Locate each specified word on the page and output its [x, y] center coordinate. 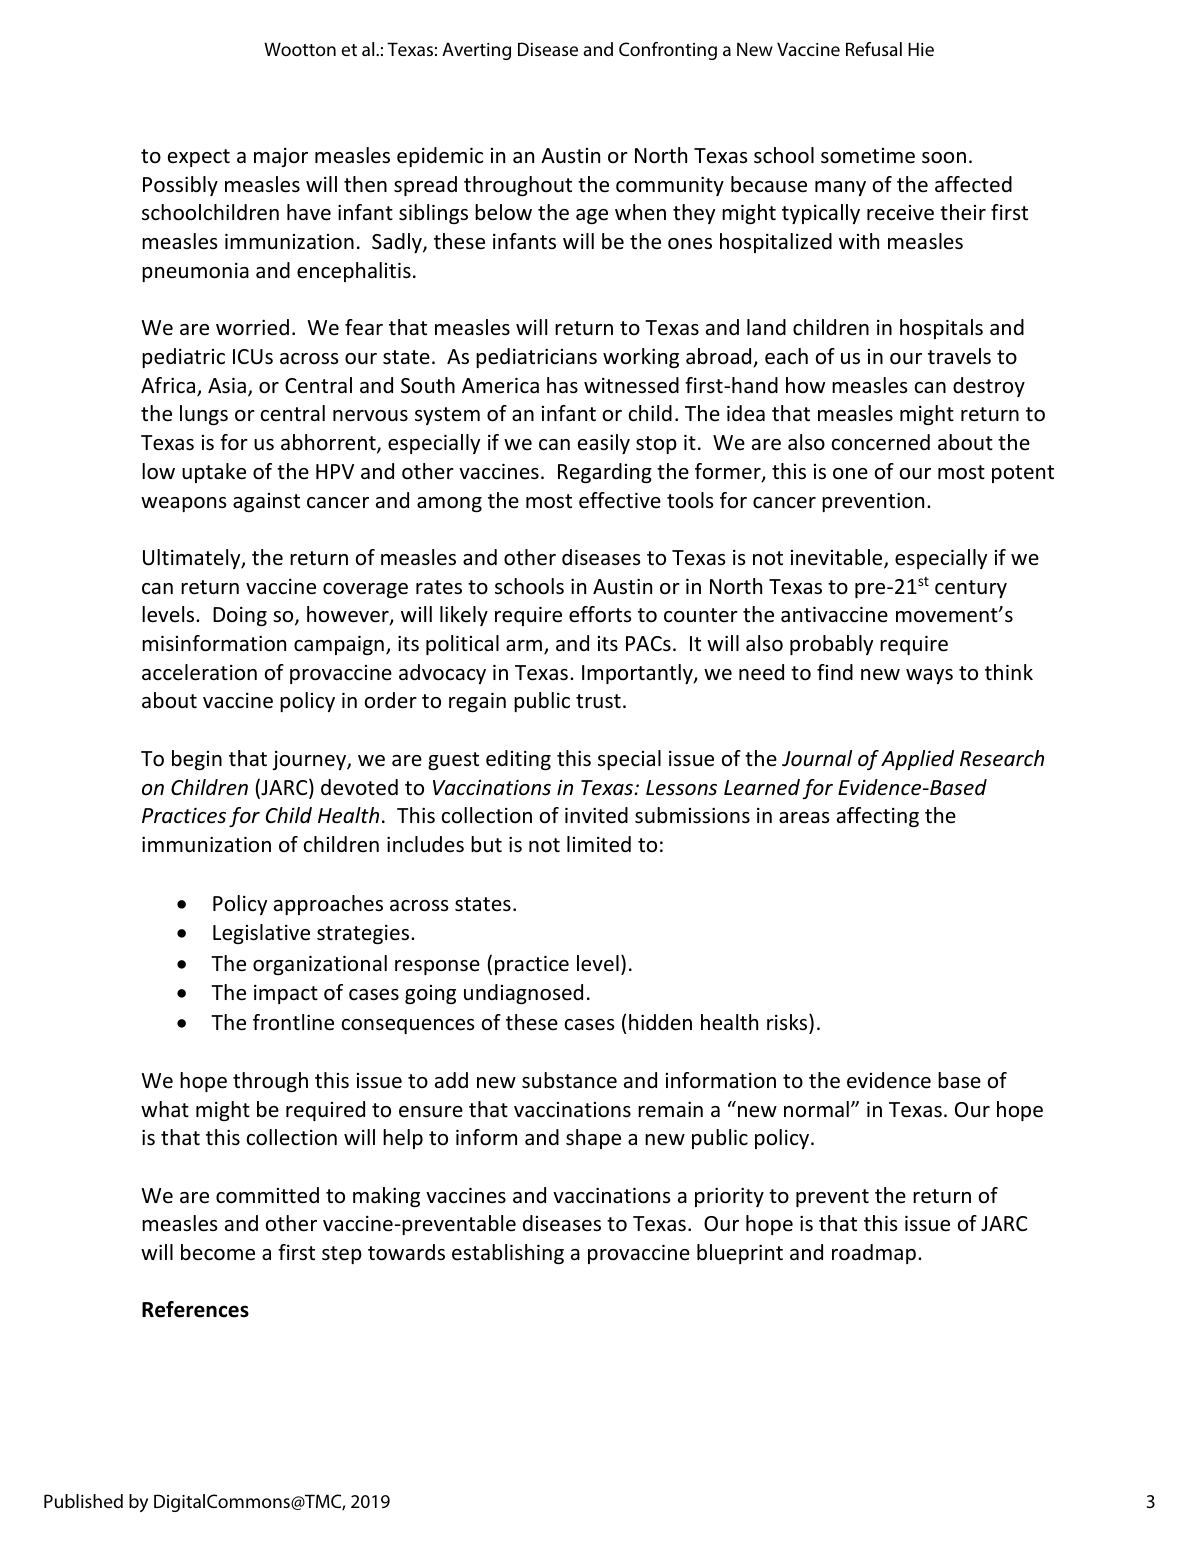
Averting [476, 51]
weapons [183, 504]
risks [788, 1022]
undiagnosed [523, 994]
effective [620, 500]
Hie [921, 49]
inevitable [838, 558]
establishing [508, 1254]
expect [199, 158]
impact [286, 994]
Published [83, 1501]
